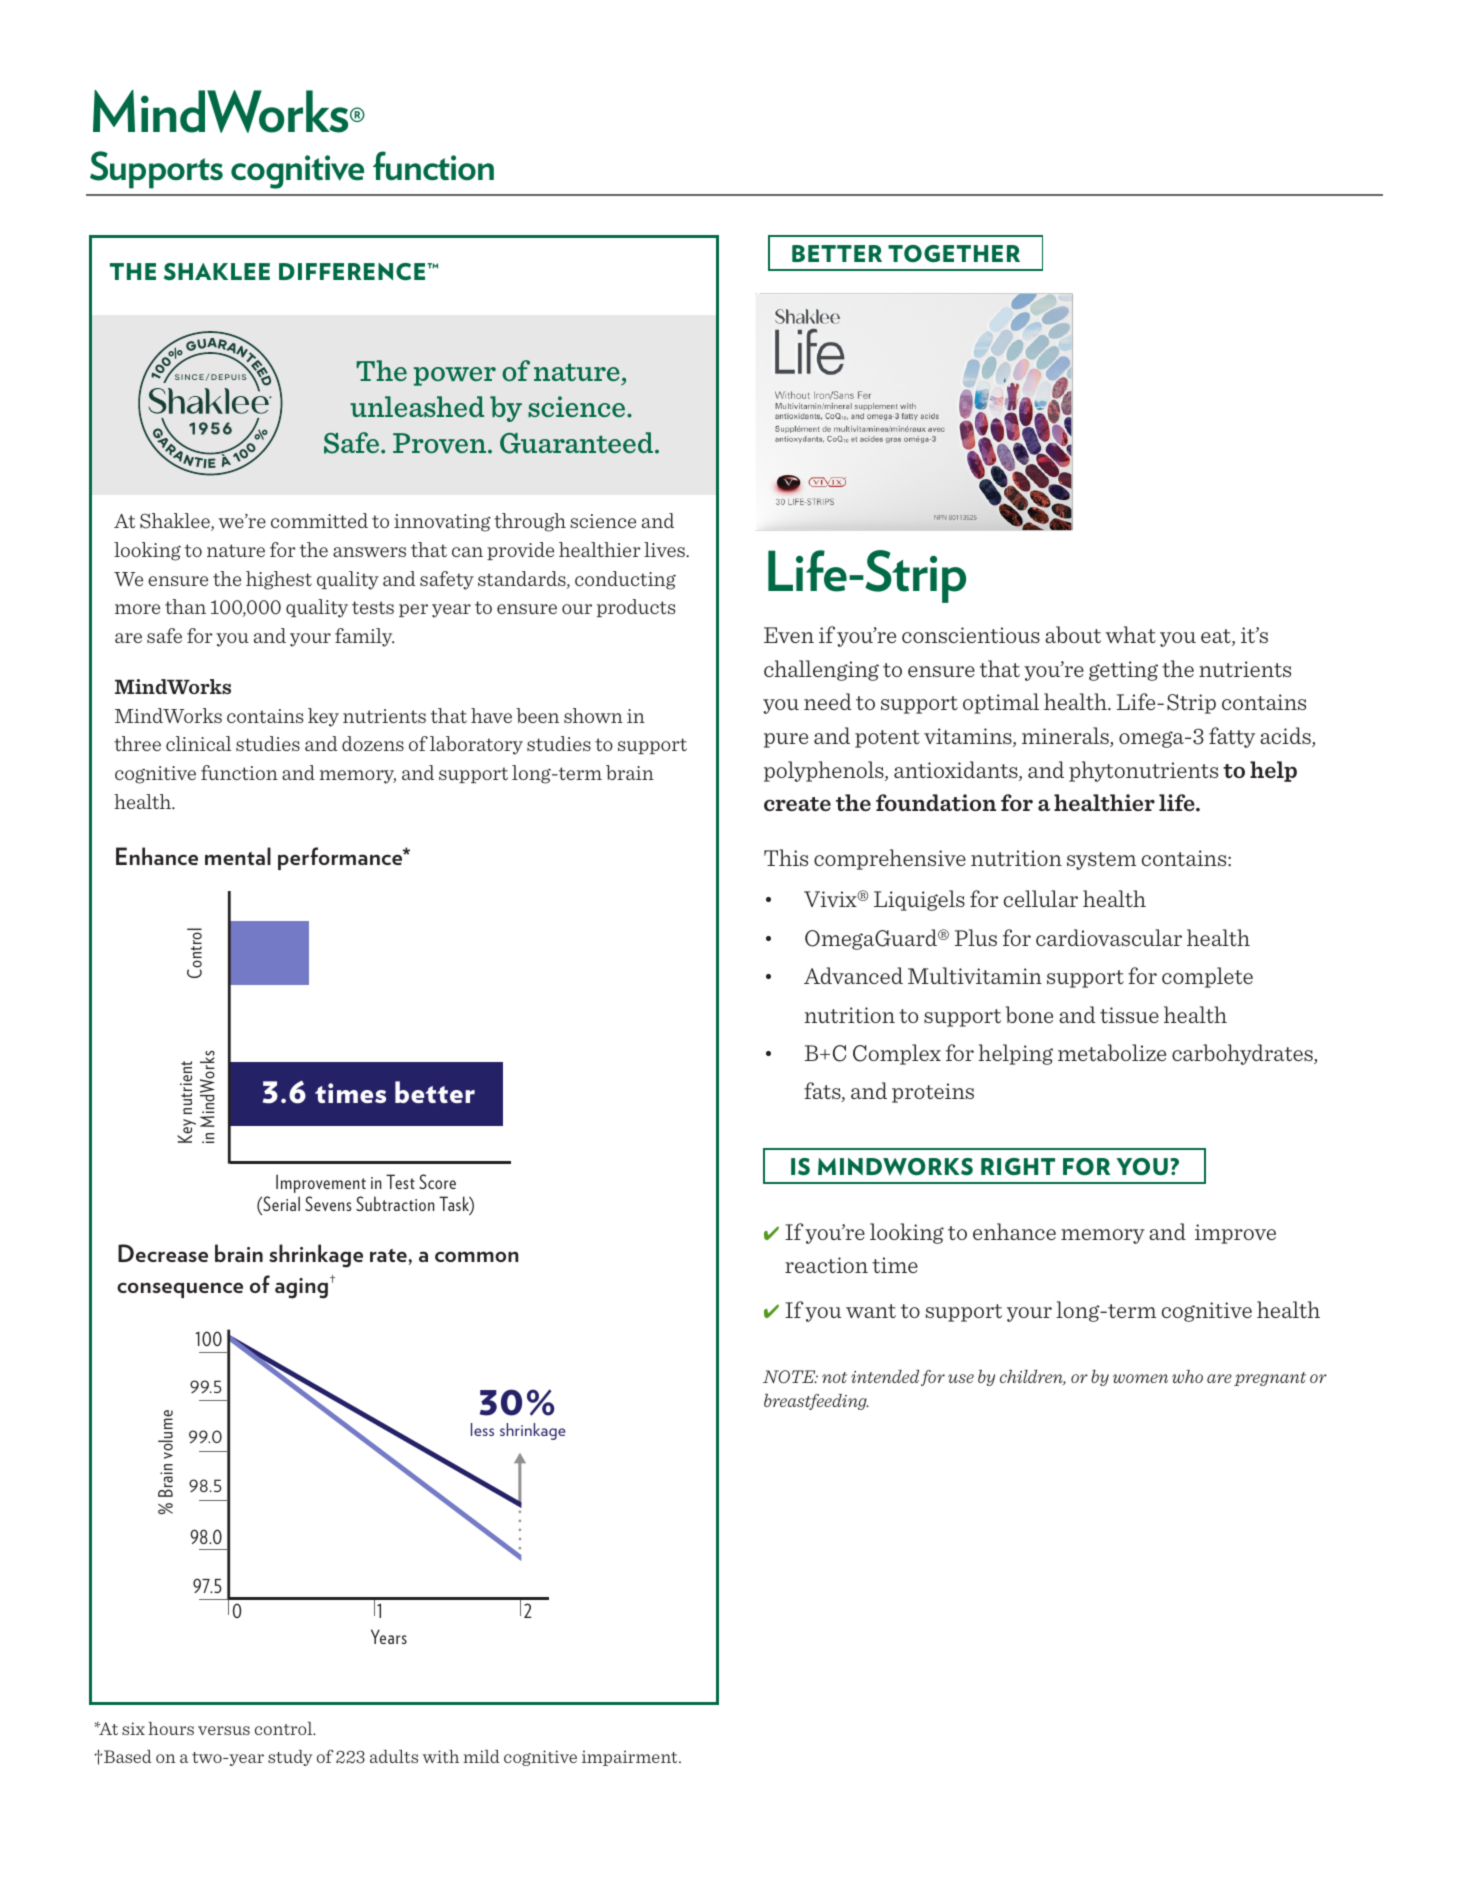 This screenshot has height=1902, width=1469. What do you see at coordinates (301, 1288) in the screenshot?
I see `aging` at bounding box center [301, 1288].
